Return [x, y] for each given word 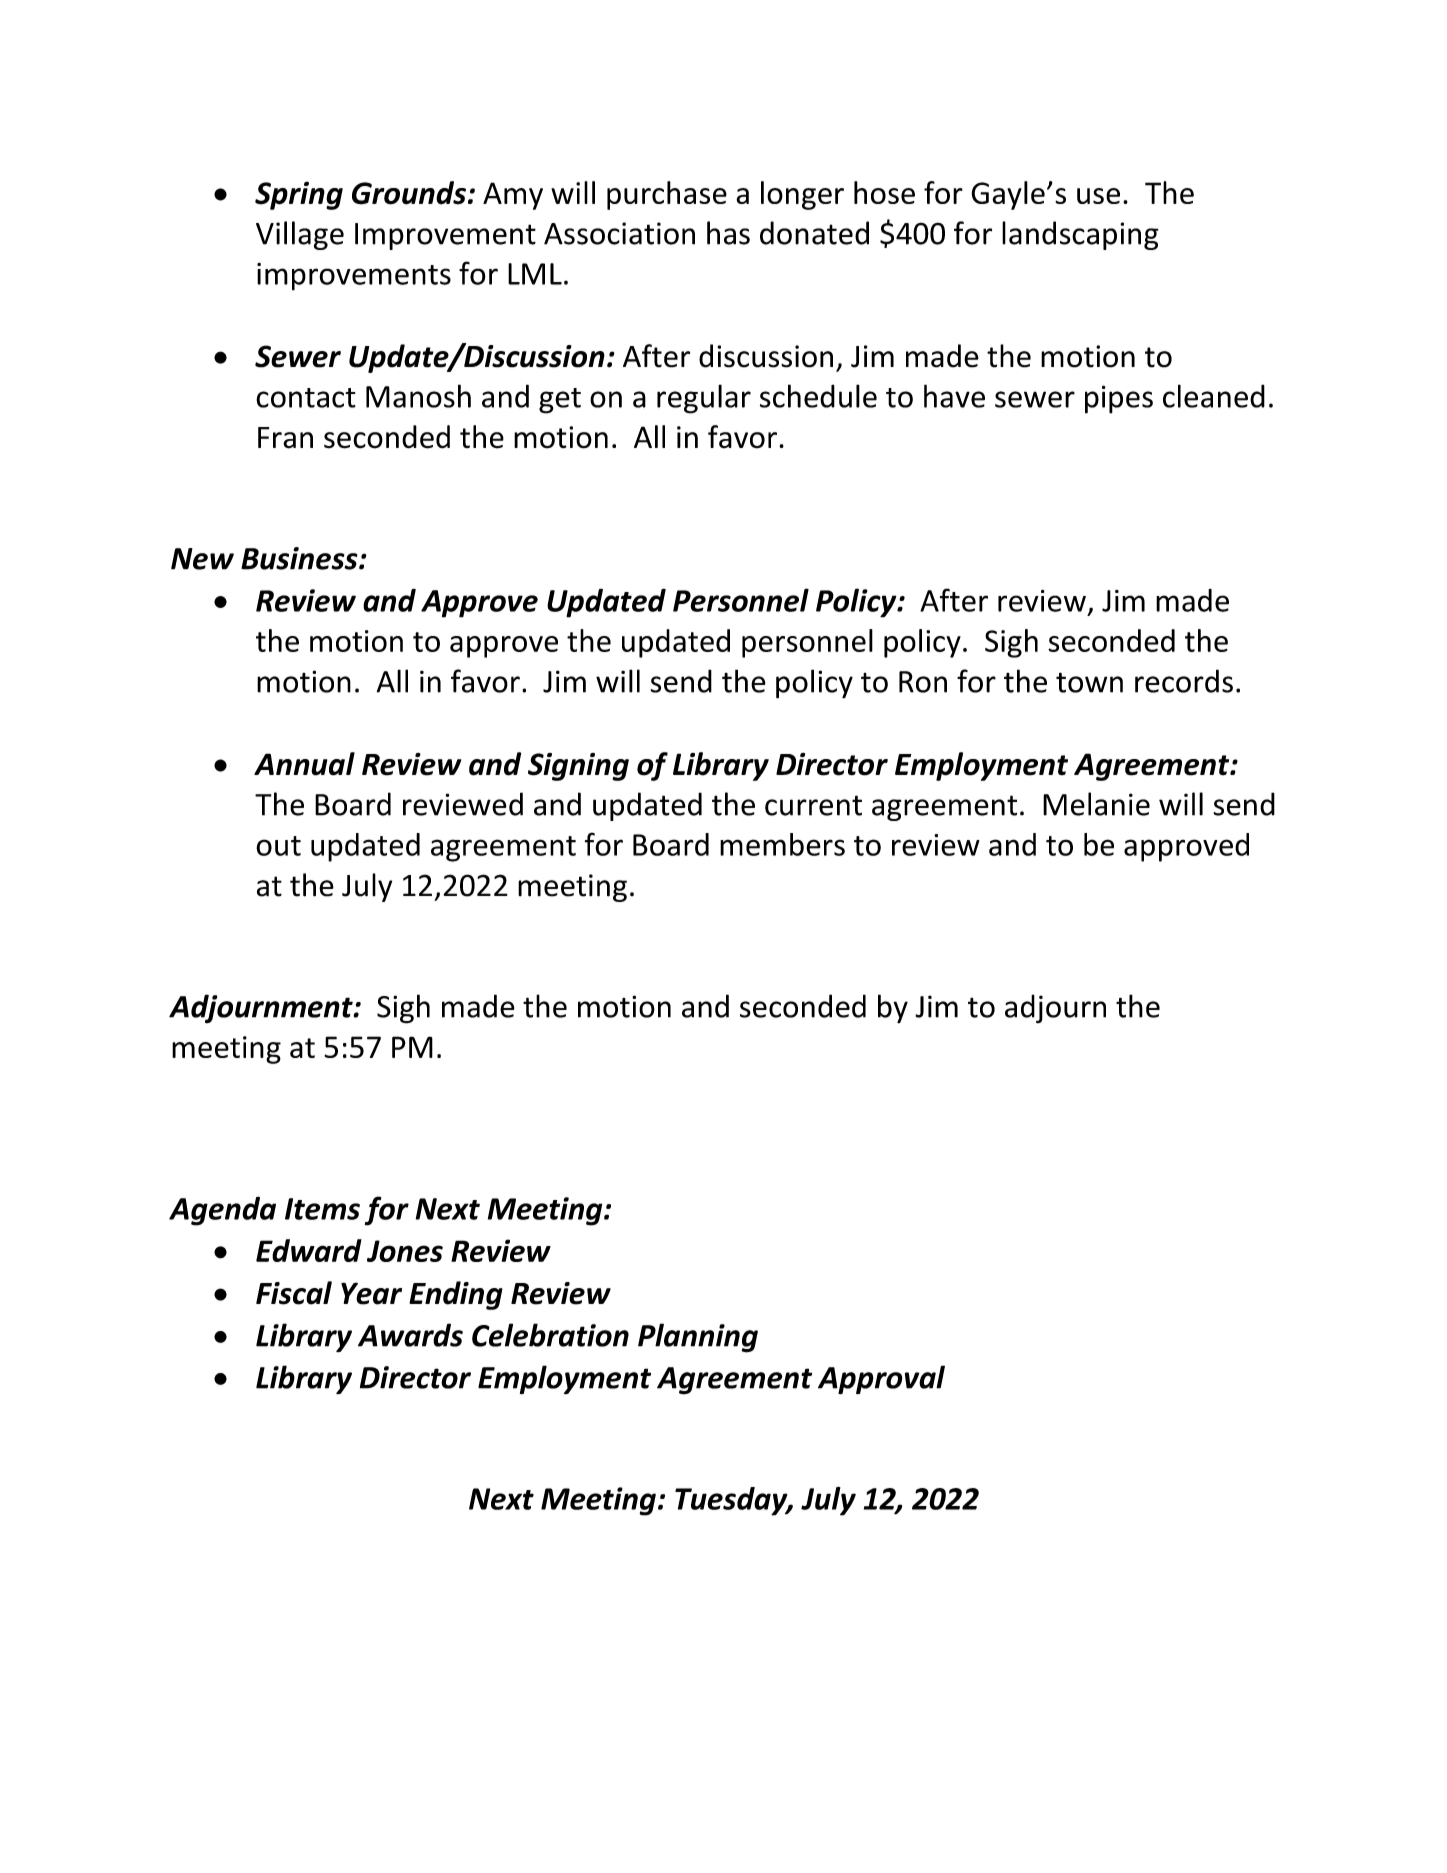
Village [300, 235]
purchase [667, 195]
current [813, 805]
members [782, 844]
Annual [304, 764]
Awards [410, 1335]
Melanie [1096, 804]
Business [300, 558]
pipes [1119, 399]
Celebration [550, 1335]
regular [704, 399]
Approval [881, 1380]
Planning [698, 1338]
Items [322, 1209]
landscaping [1080, 235]
